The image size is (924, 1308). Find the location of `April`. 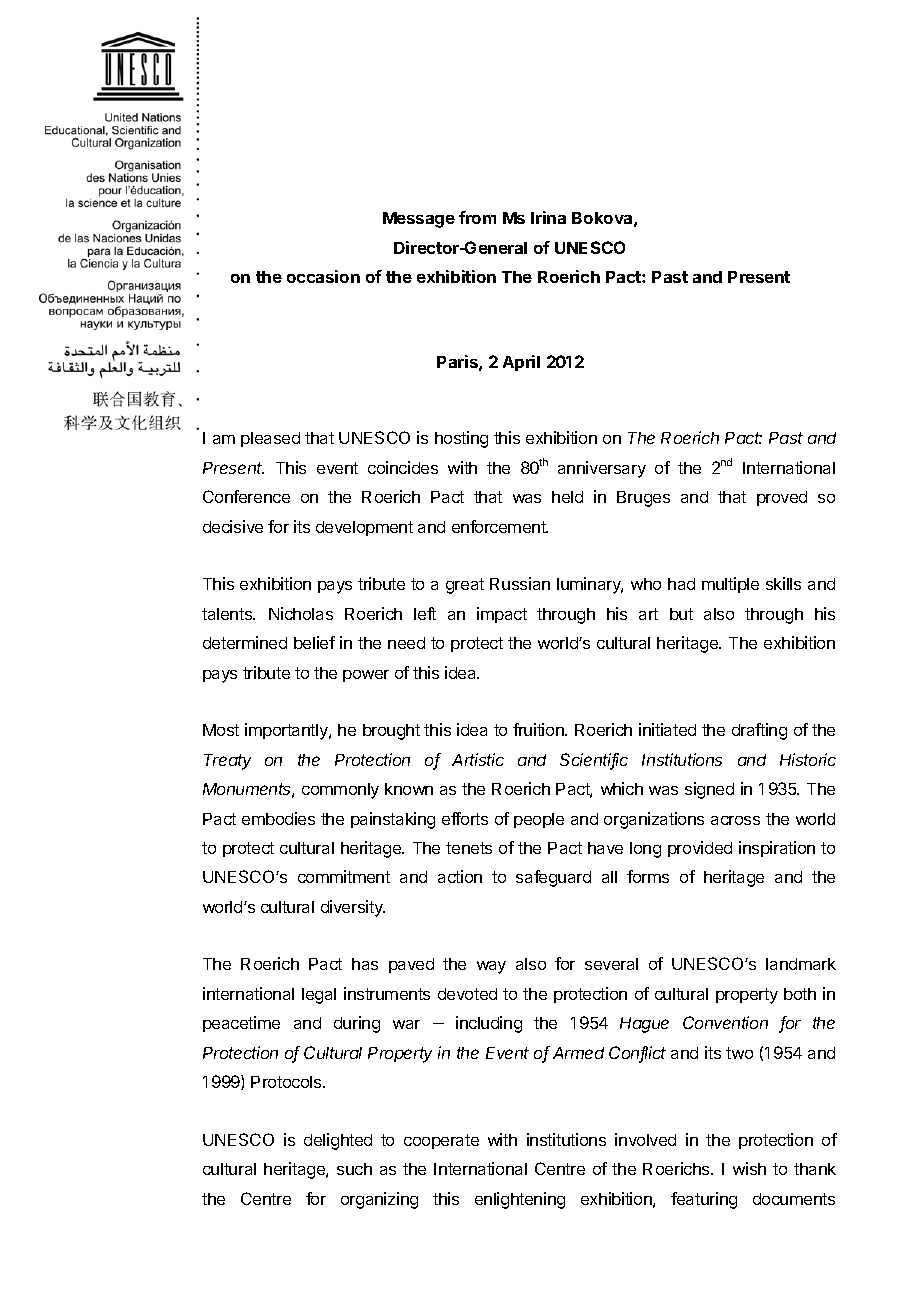

April is located at coordinates (521, 363).
